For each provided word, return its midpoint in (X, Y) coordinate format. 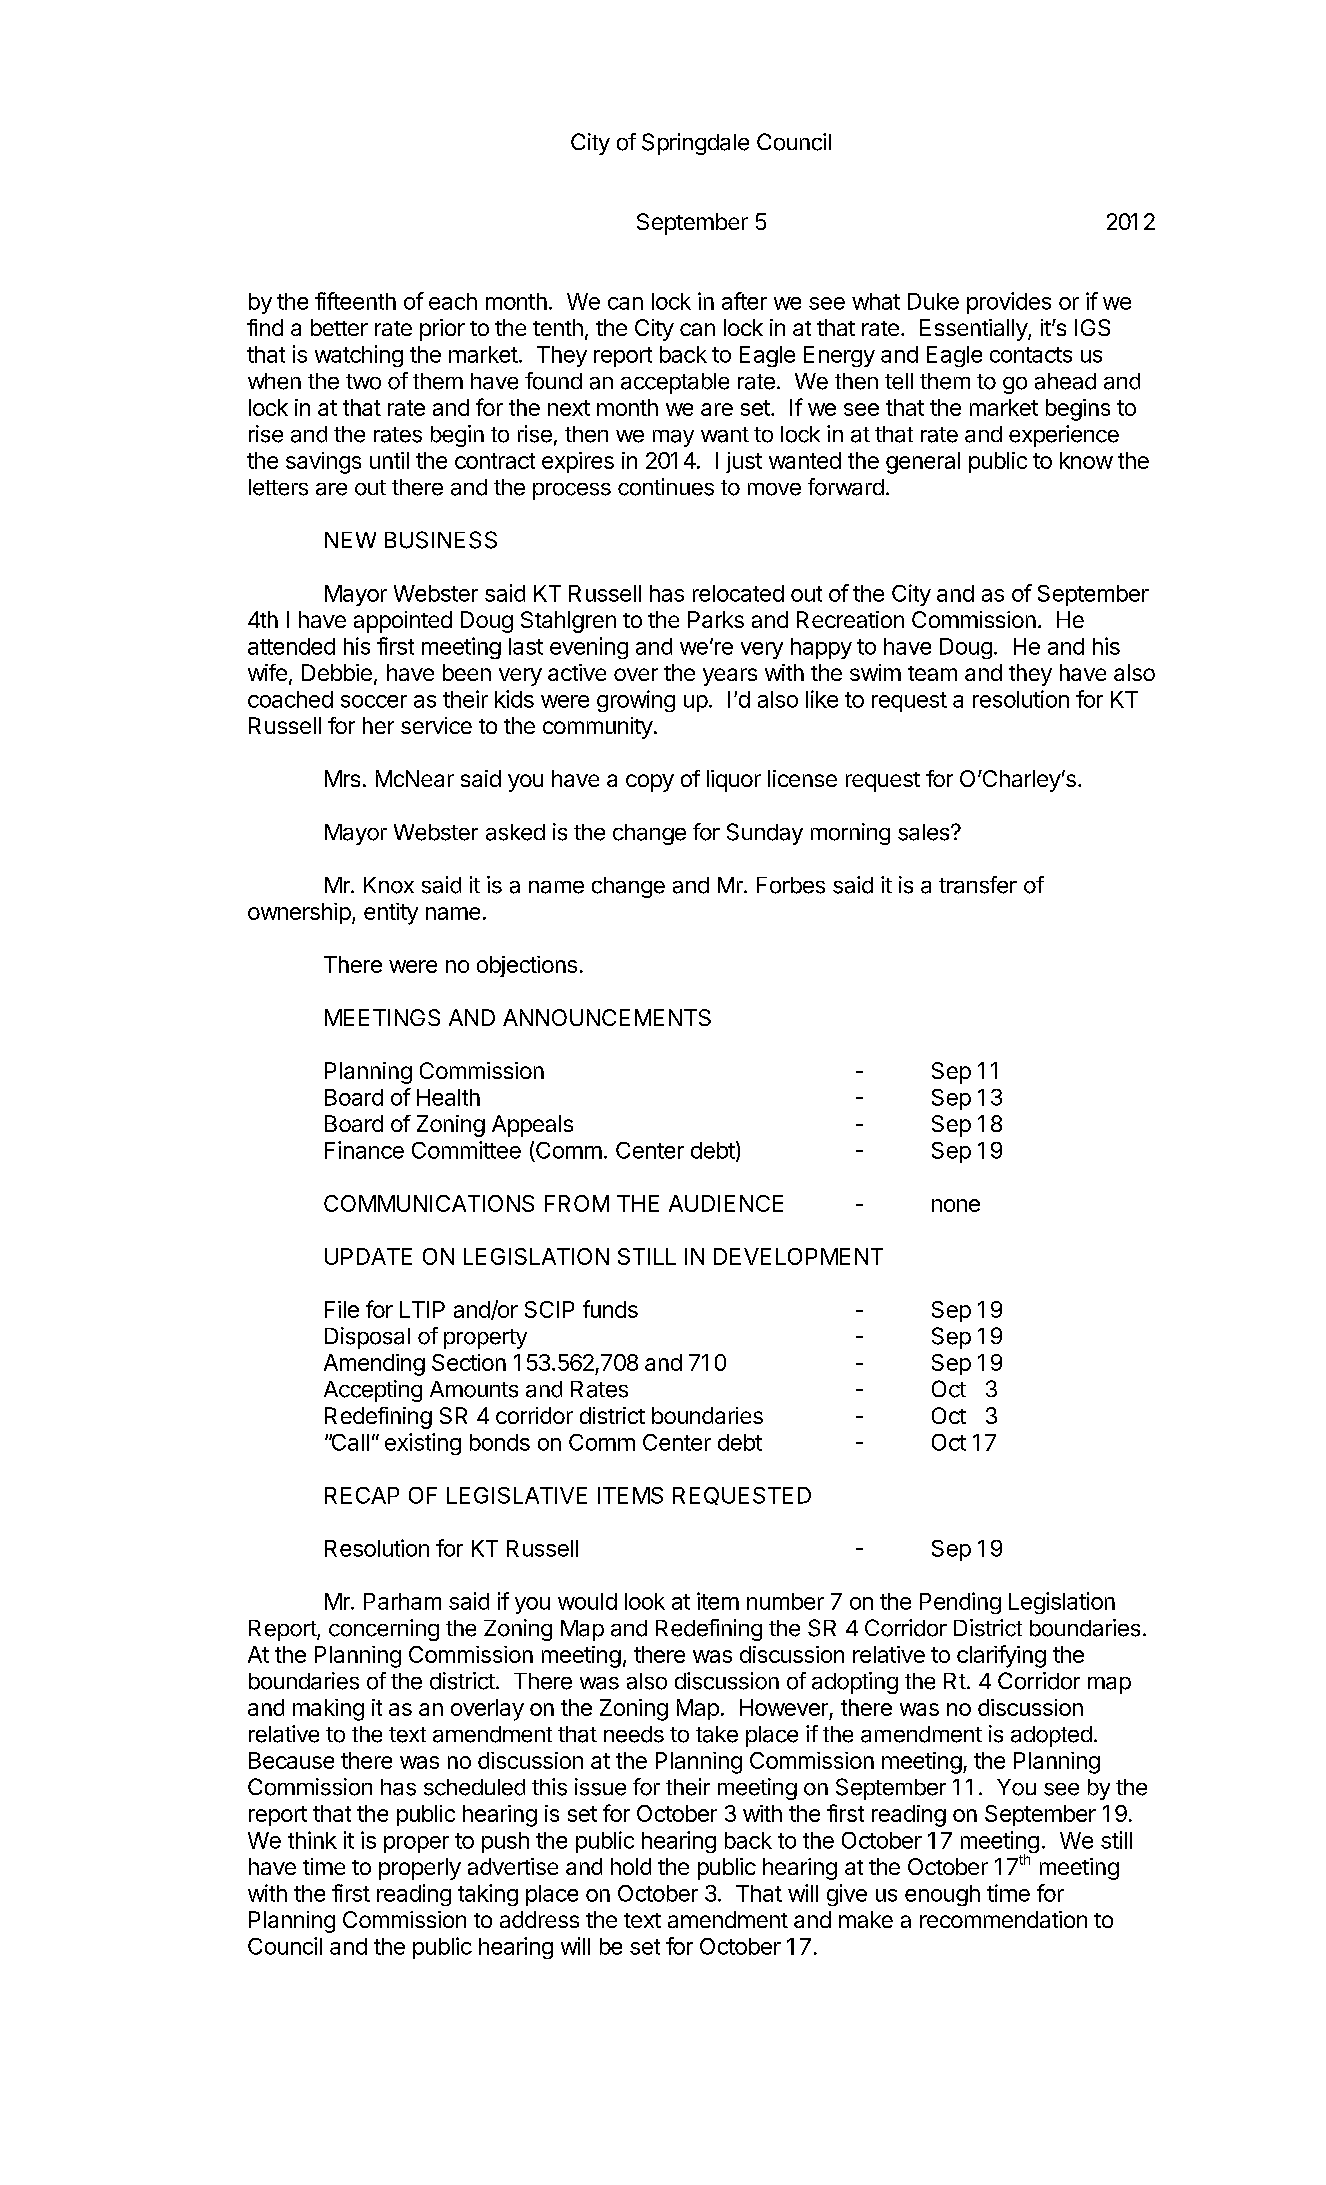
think (312, 1840)
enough (942, 1895)
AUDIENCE (726, 1203)
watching (359, 356)
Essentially (974, 330)
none (956, 1205)
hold (631, 1866)
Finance (364, 1150)
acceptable (675, 383)
